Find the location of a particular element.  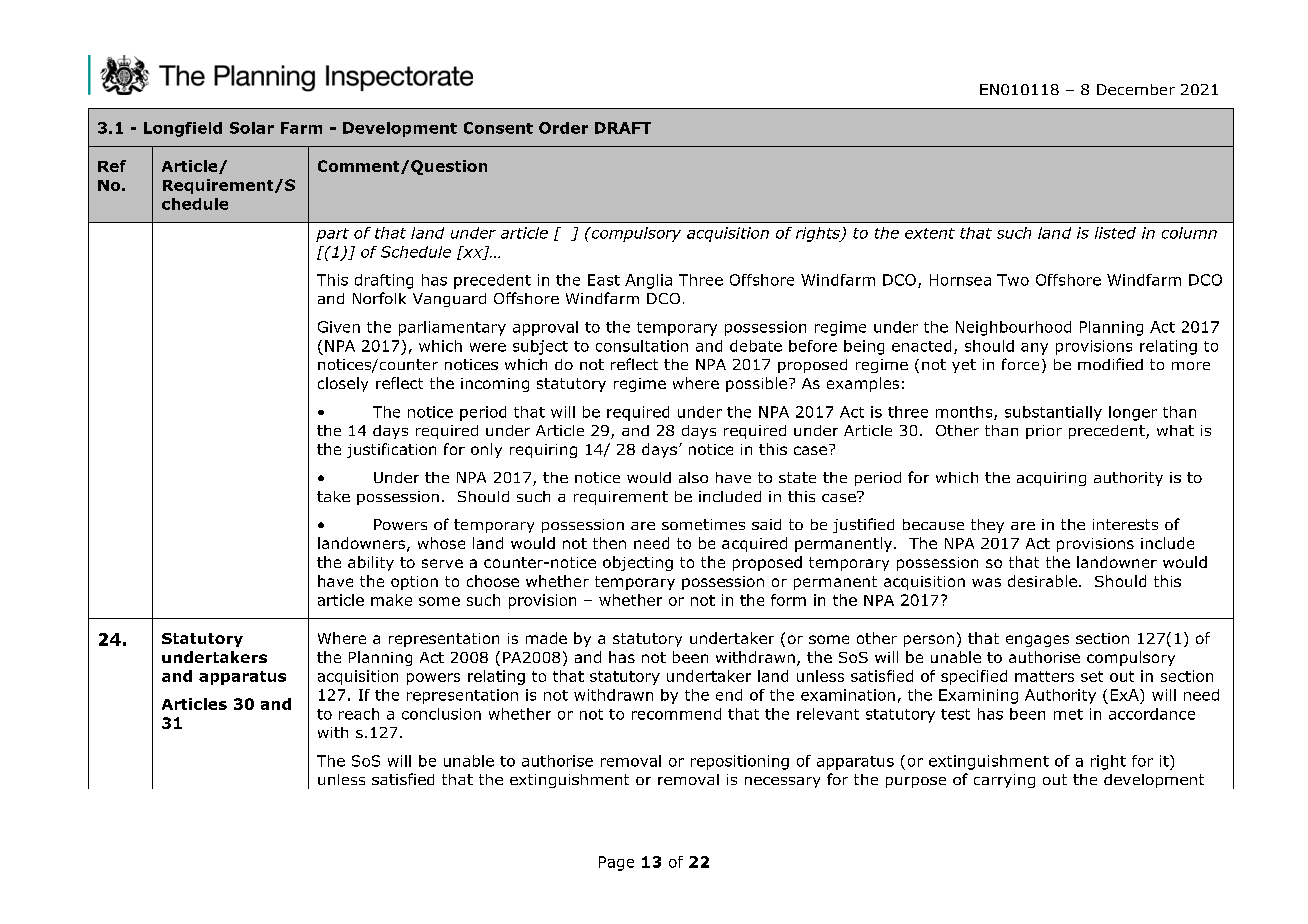

Order is located at coordinates (563, 128).
